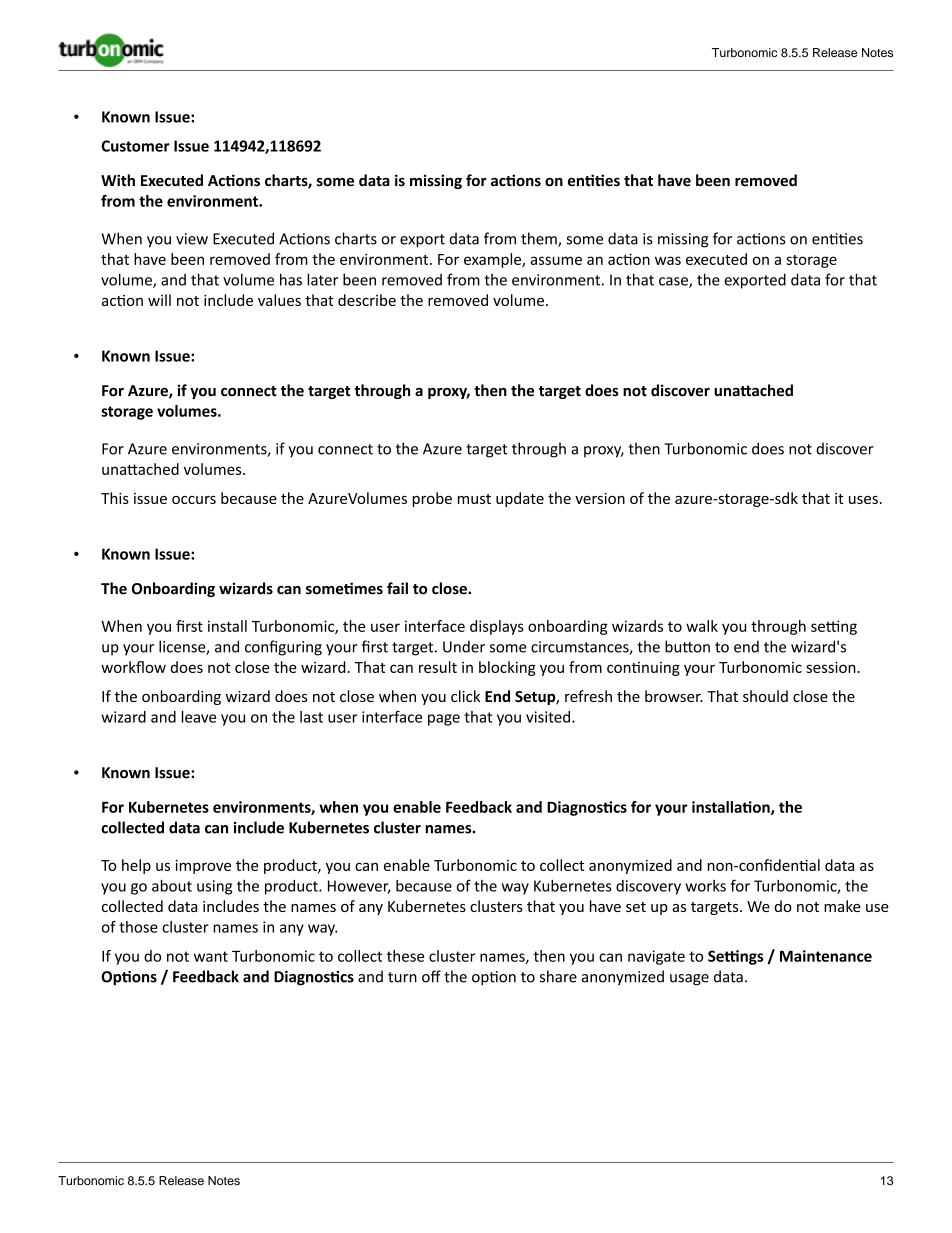 The image size is (952, 1233). What do you see at coordinates (863, 500) in the document?
I see `uses` at bounding box center [863, 500].
